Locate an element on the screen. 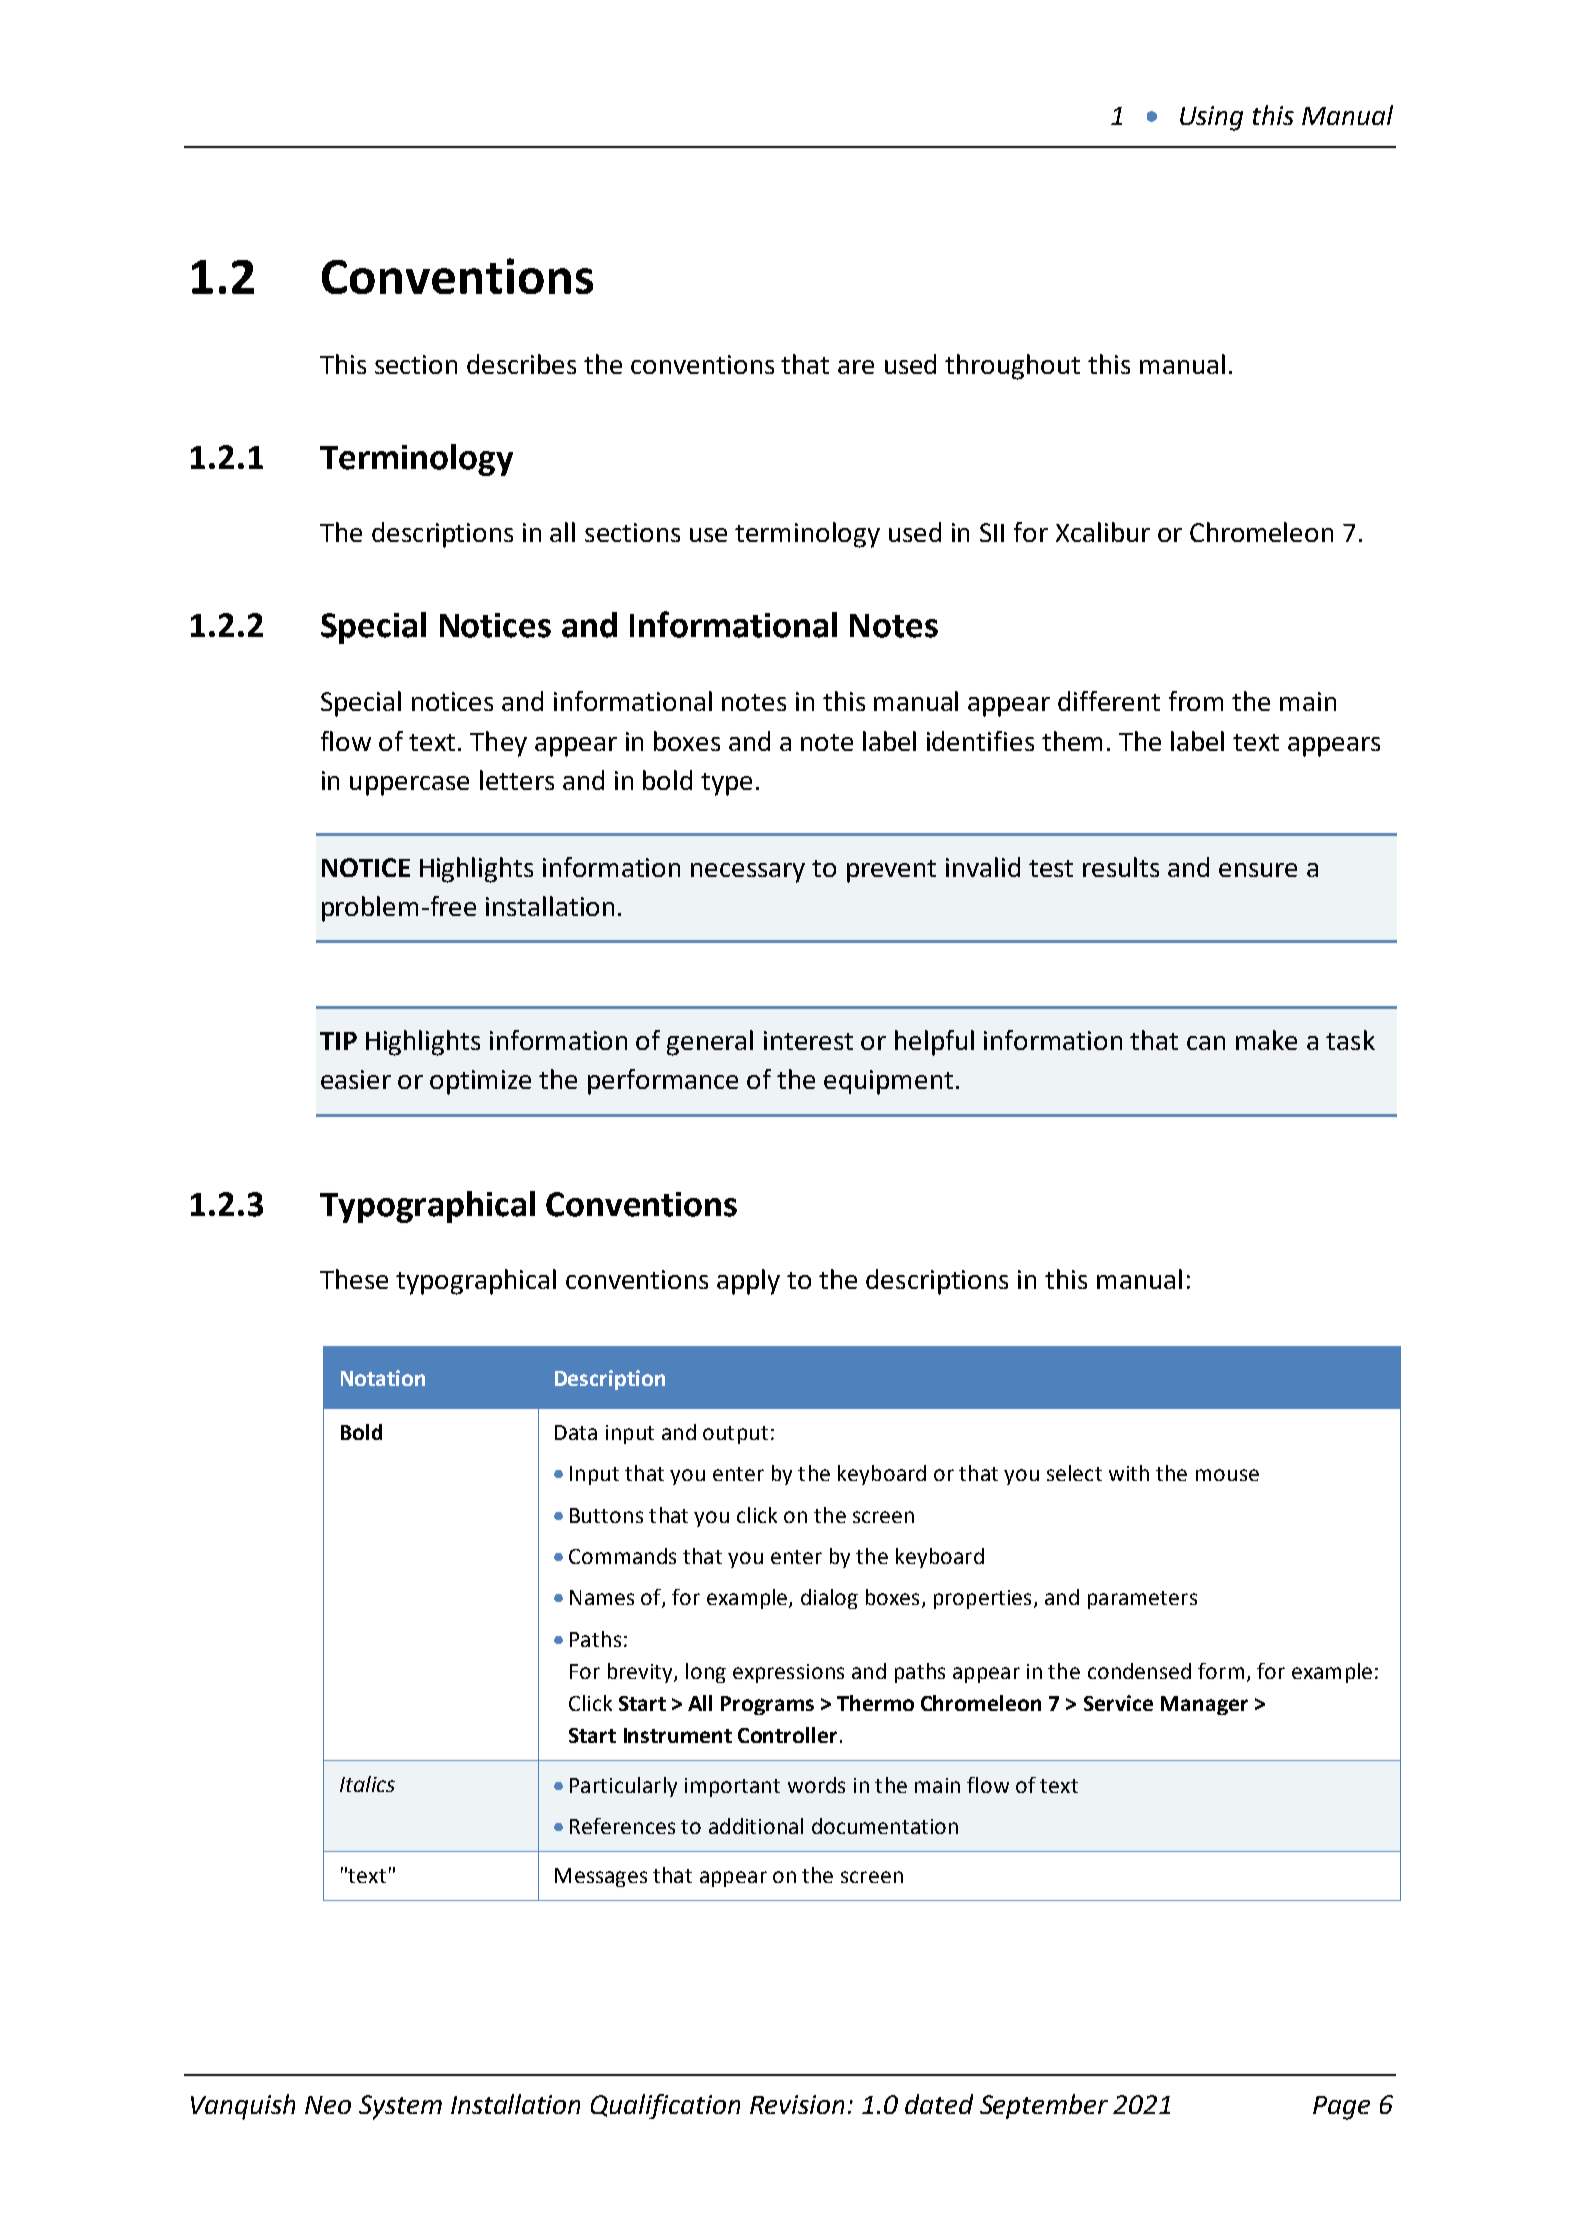  Page is located at coordinates (1341, 2108).
